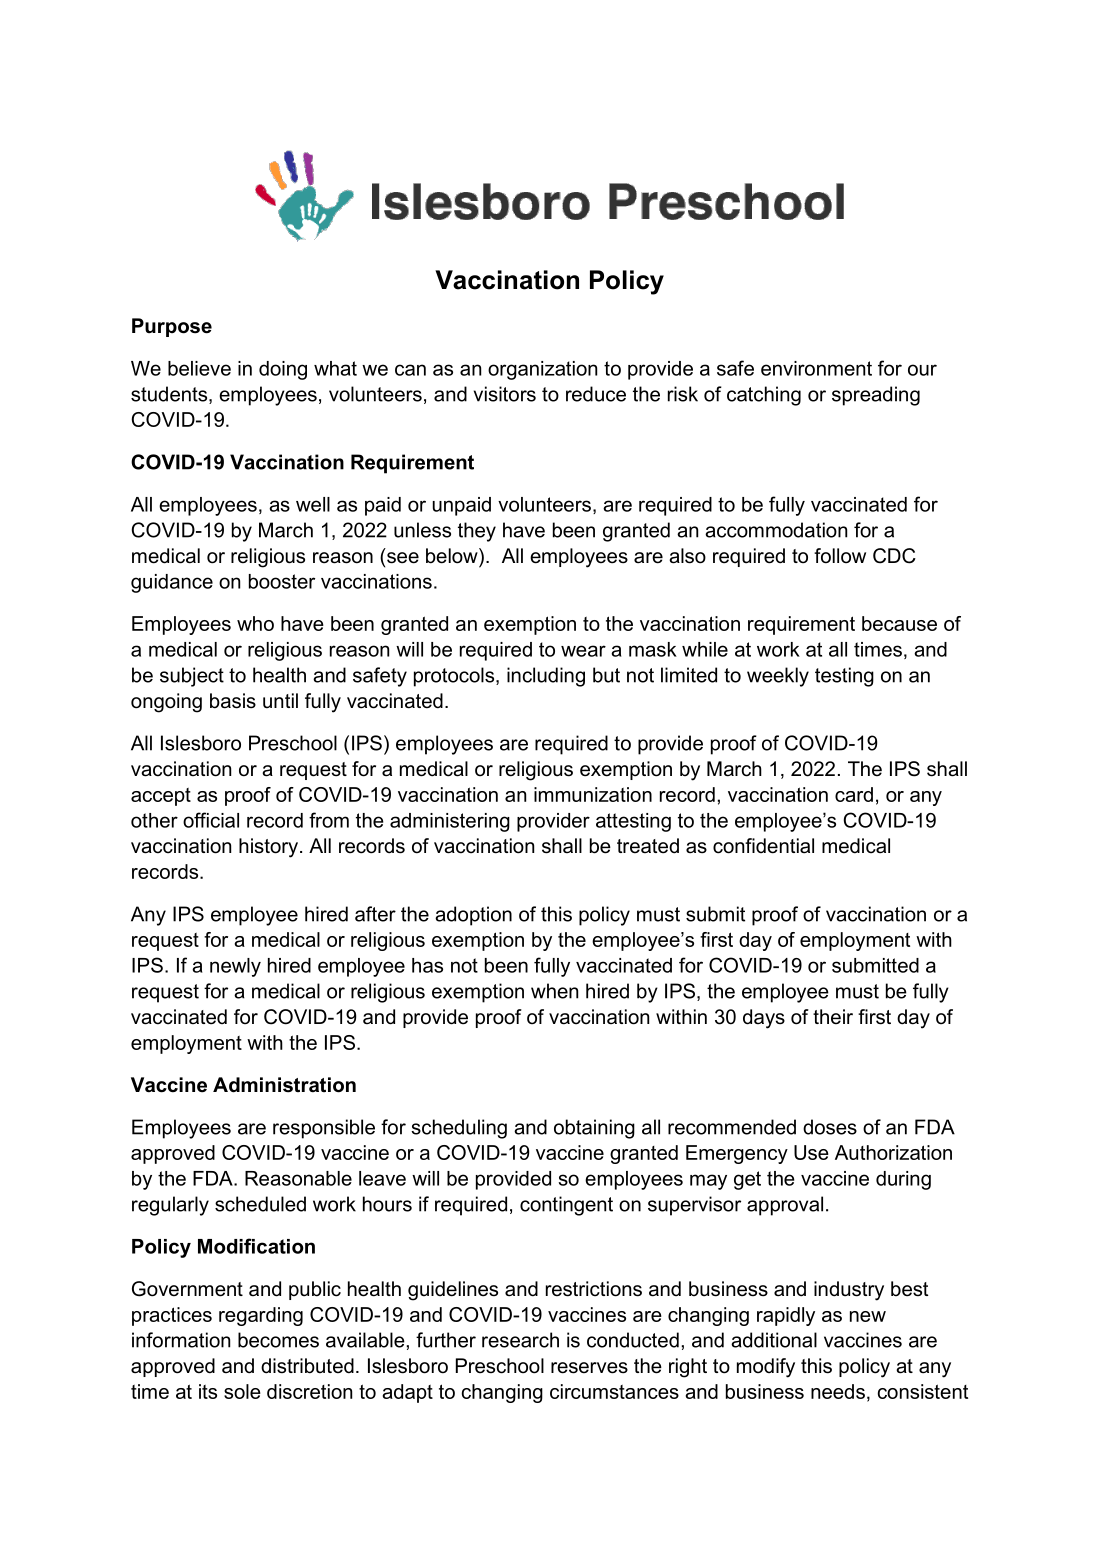 This screenshot has height=1555, width=1100. Describe the element at coordinates (242, 1391) in the screenshot. I see `sole` at that location.
